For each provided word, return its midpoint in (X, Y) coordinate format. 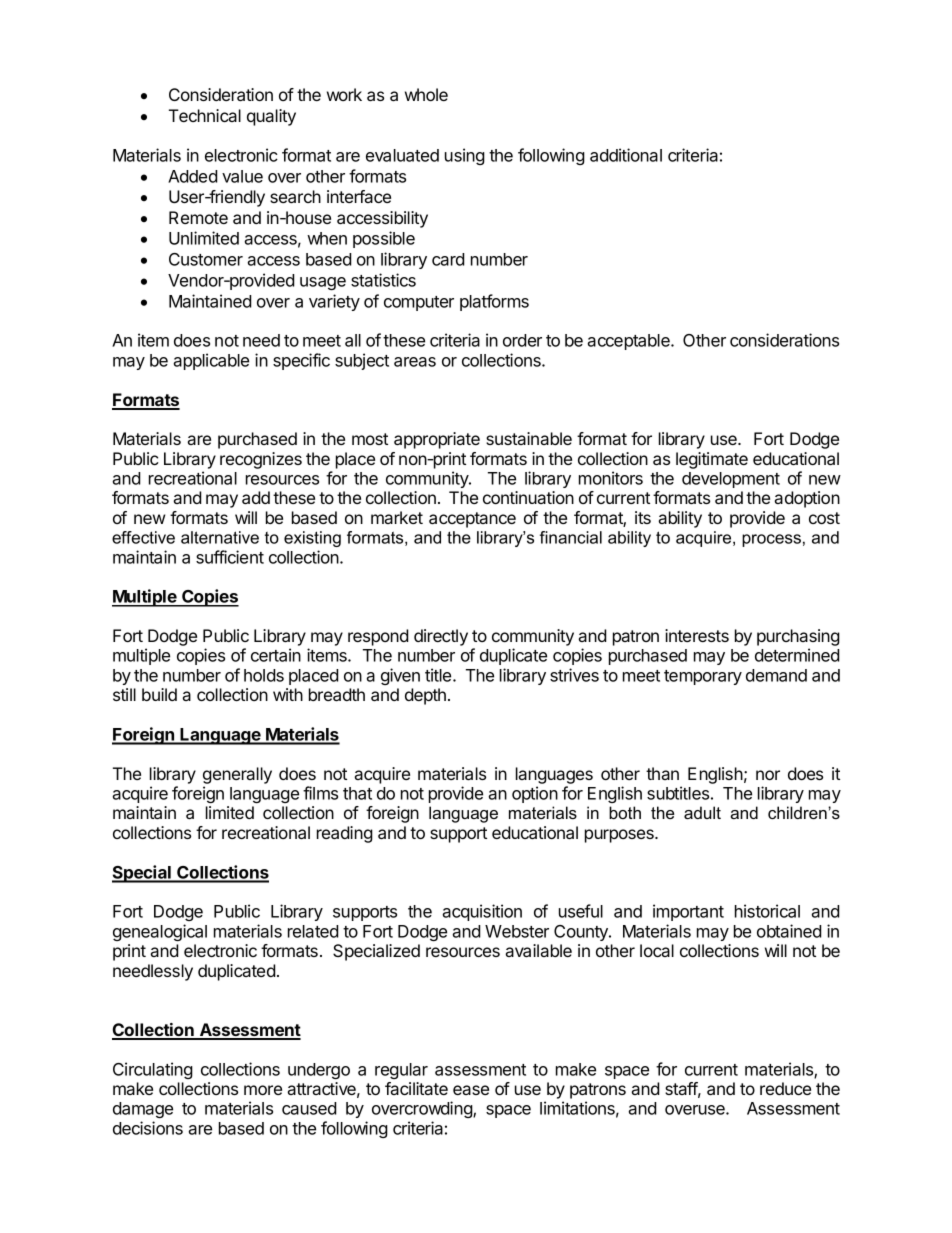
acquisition (482, 912)
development (731, 480)
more (263, 1090)
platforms (494, 302)
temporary (703, 677)
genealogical (160, 932)
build (159, 694)
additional (626, 155)
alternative (220, 537)
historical (767, 911)
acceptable (629, 342)
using (465, 156)
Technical (205, 115)
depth (425, 696)
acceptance (472, 520)
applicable (211, 361)
